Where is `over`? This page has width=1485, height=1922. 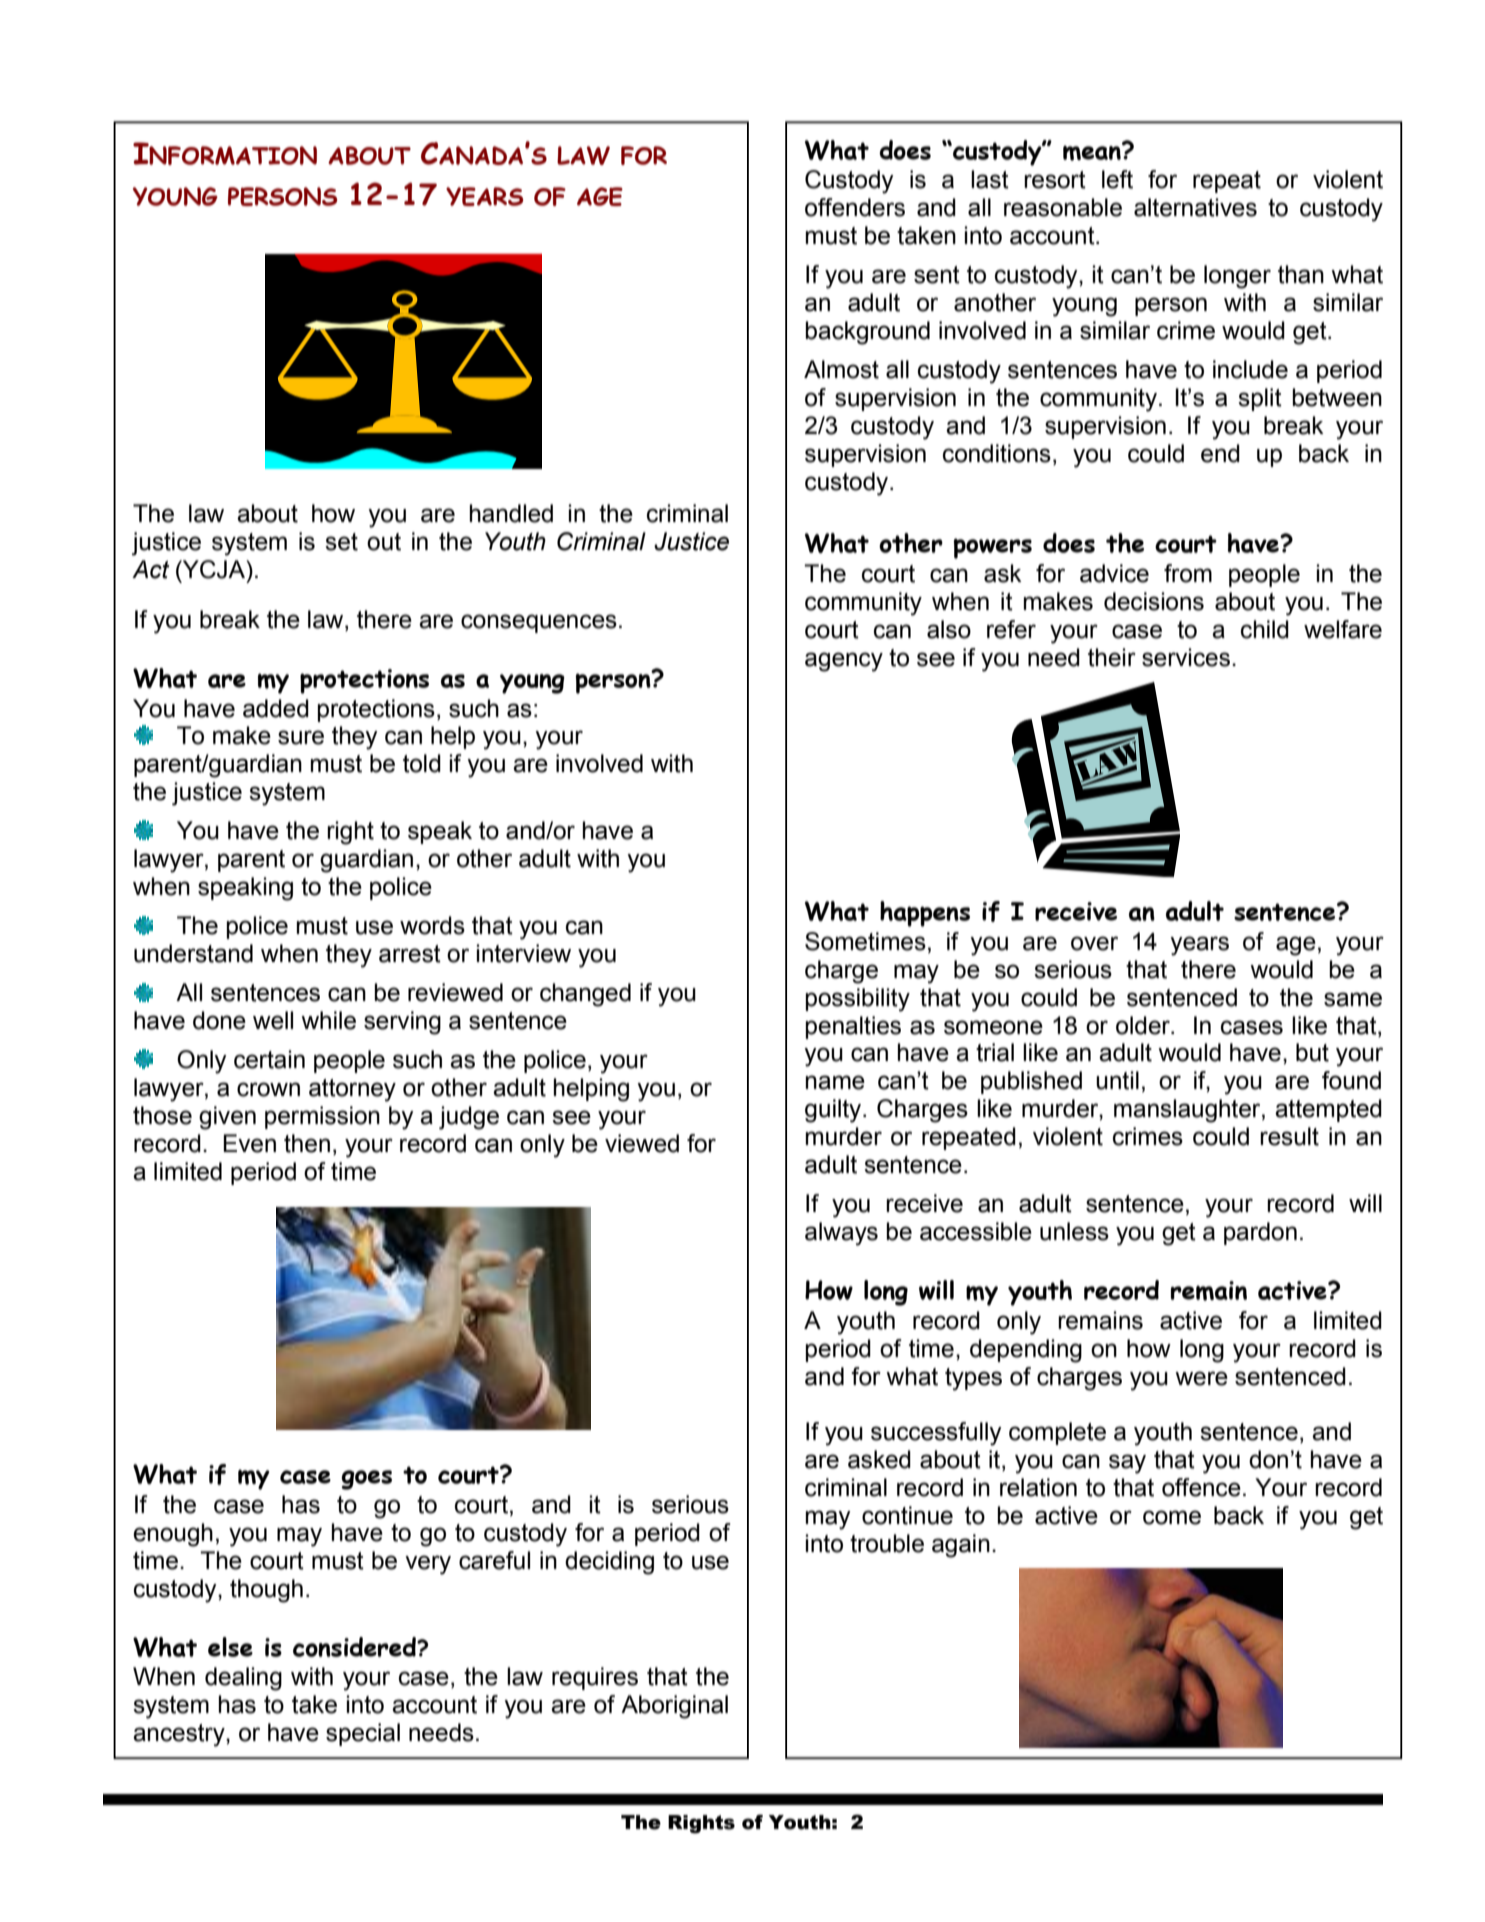 over is located at coordinates (1094, 943).
